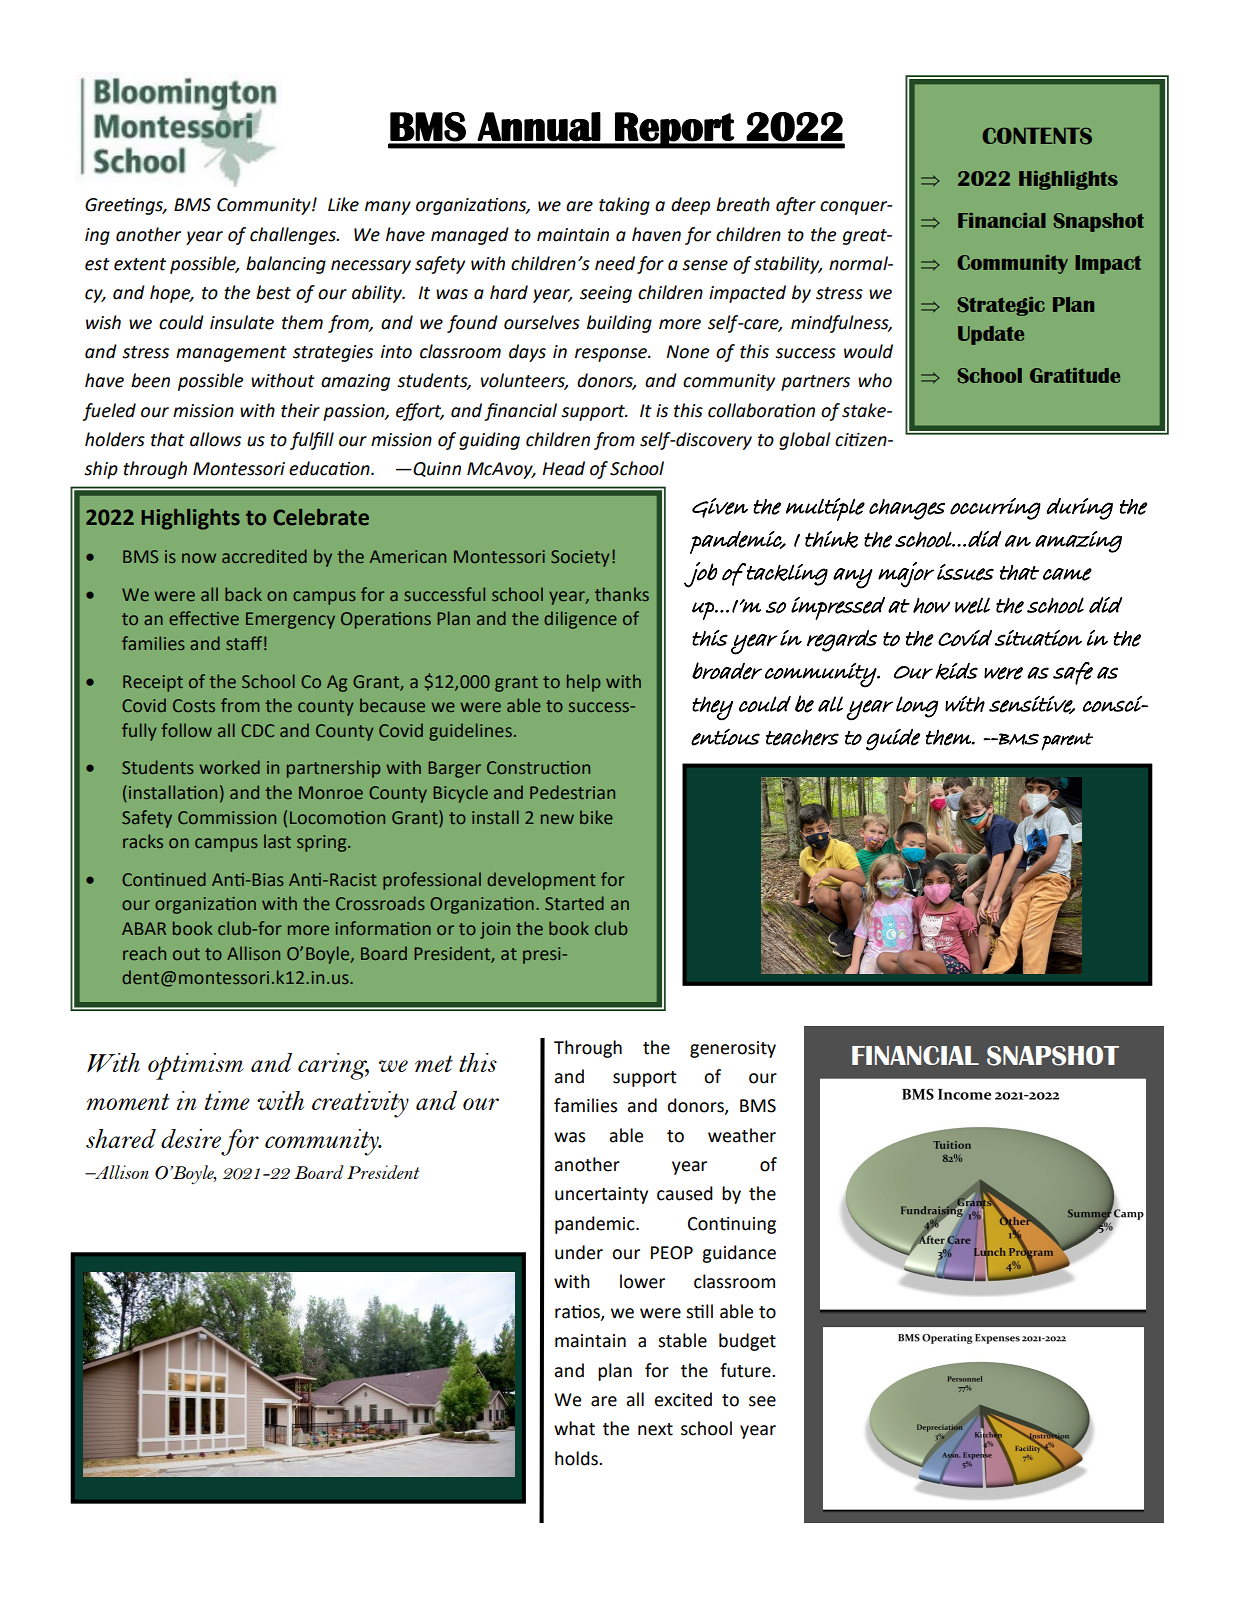 Image resolution: width=1237 pixels, height=1600 pixels. What do you see at coordinates (577, 1458) in the screenshot?
I see `holds` at bounding box center [577, 1458].
